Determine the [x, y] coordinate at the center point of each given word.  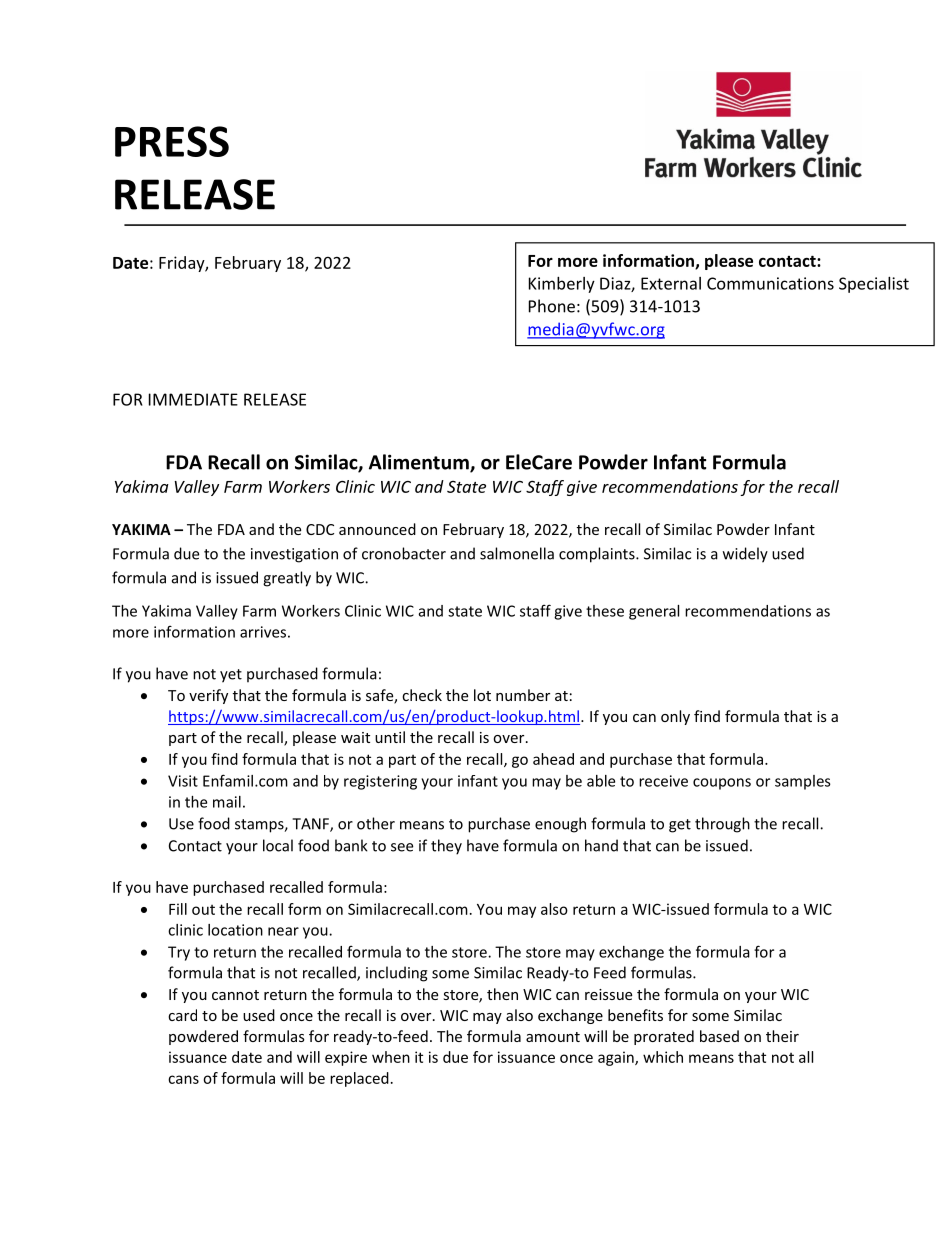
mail [227, 802]
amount [553, 1037]
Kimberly [562, 285]
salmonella [517, 553]
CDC [320, 529]
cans [183, 1079]
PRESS [172, 141]
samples [803, 782]
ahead [553, 759]
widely [745, 555]
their [782, 1036]
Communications [770, 283]
